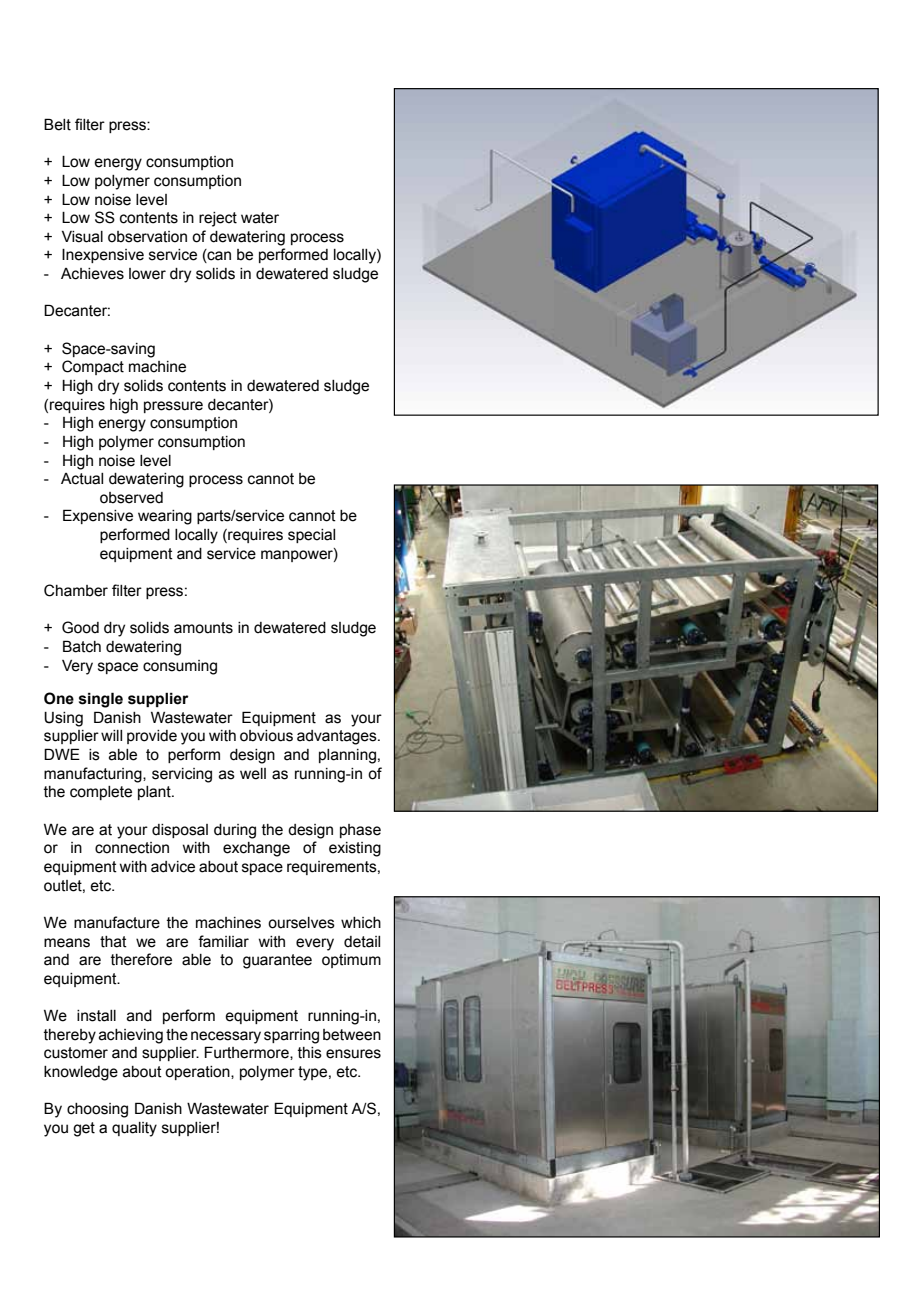 The height and width of the screenshot is (1308, 924). I want to click on ourselves, so click(301, 923).
